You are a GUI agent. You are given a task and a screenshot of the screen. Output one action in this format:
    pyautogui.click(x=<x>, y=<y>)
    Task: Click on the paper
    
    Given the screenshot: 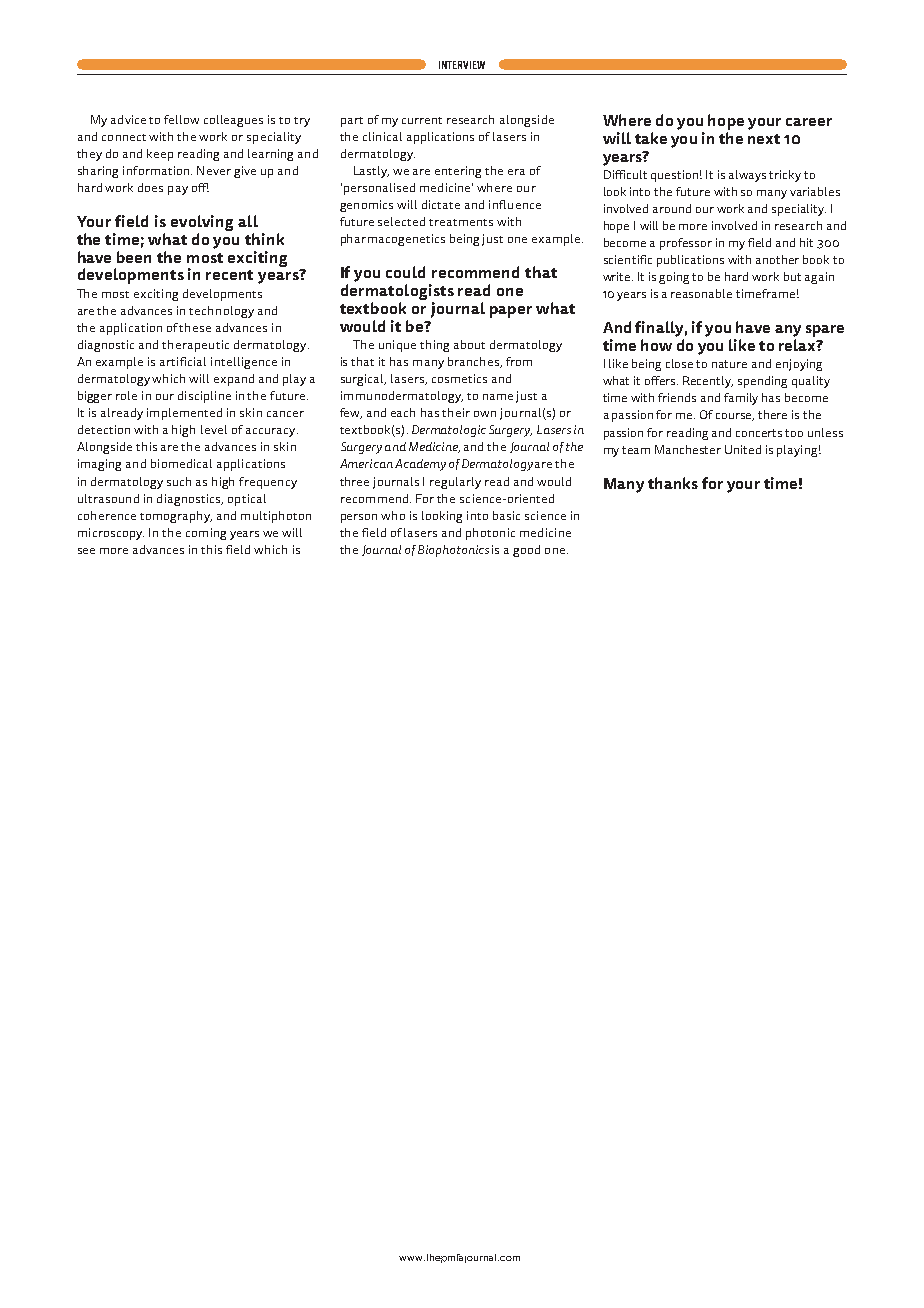 What is the action you would take?
    pyautogui.click(x=511, y=312)
